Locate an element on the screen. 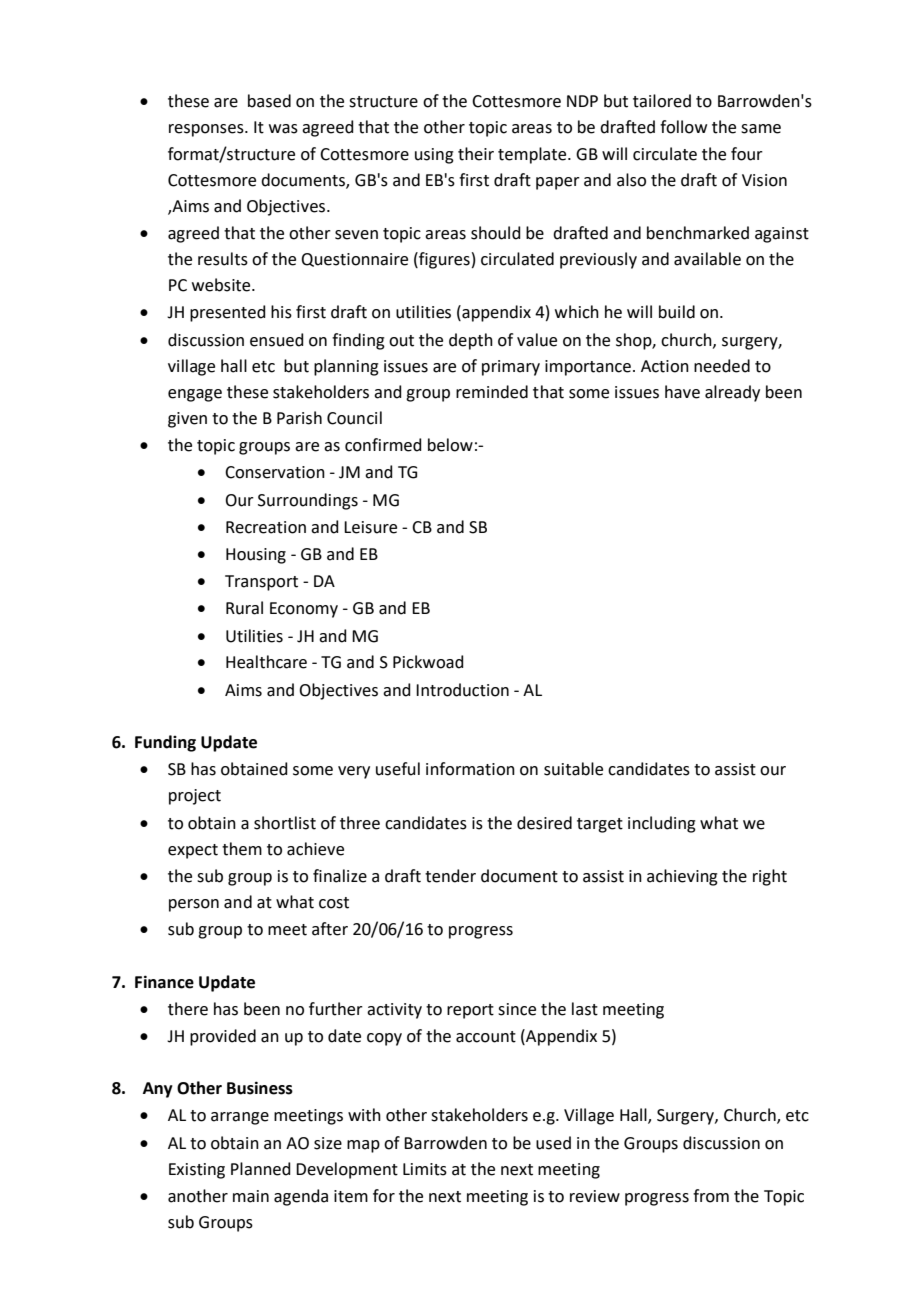 The image size is (924, 1308). Introduction is located at coordinates (462, 690).
